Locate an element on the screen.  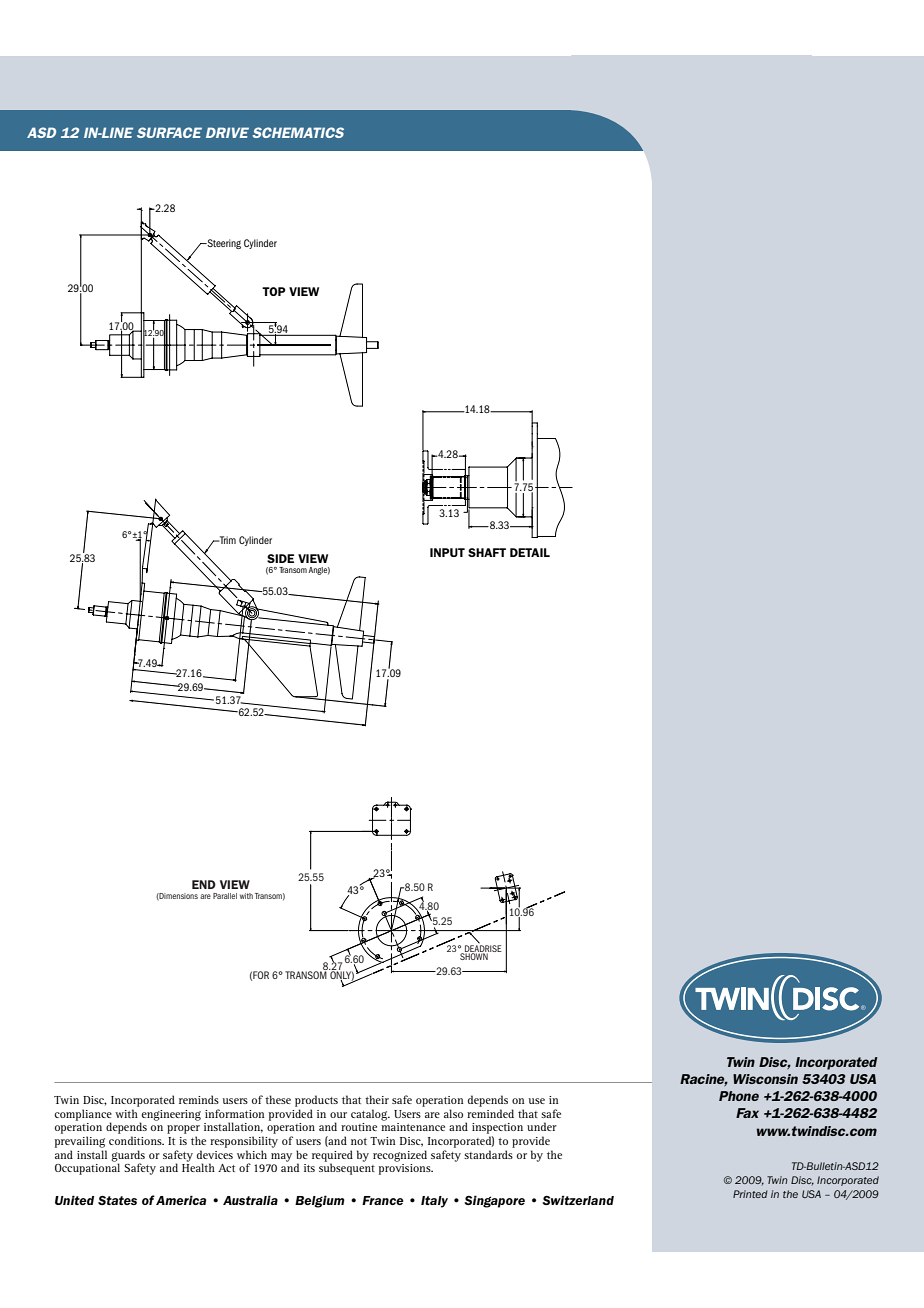
SHOWN is located at coordinates (475, 955).
